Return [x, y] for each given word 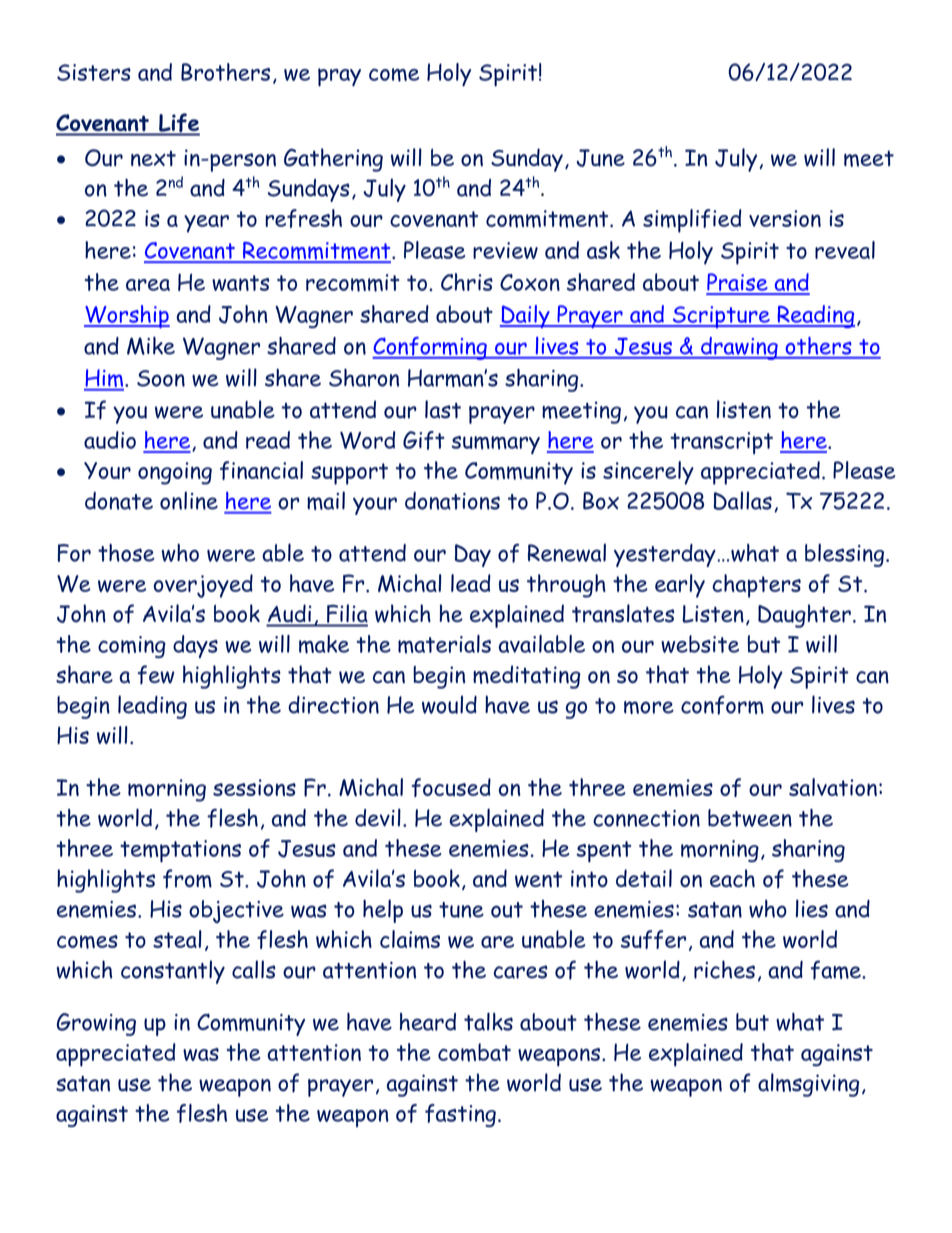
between [750, 818]
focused [451, 787]
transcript [721, 443]
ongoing [175, 473]
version [785, 218]
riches [724, 969]
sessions [254, 787]
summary [496, 445]
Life [178, 124]
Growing [96, 1024]
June [600, 158]
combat [474, 1052]
